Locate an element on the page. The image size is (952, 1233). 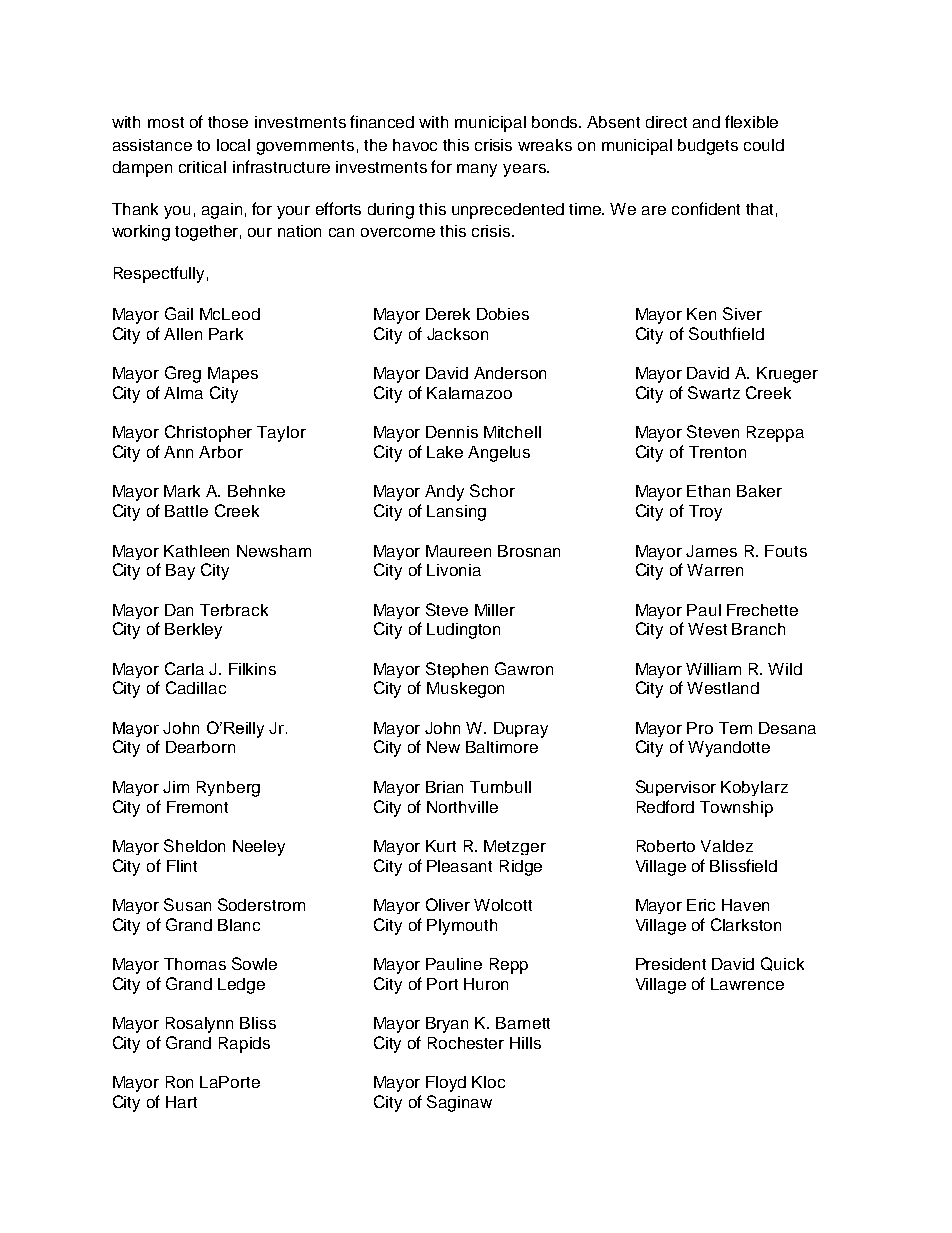
local is located at coordinates (233, 145).
